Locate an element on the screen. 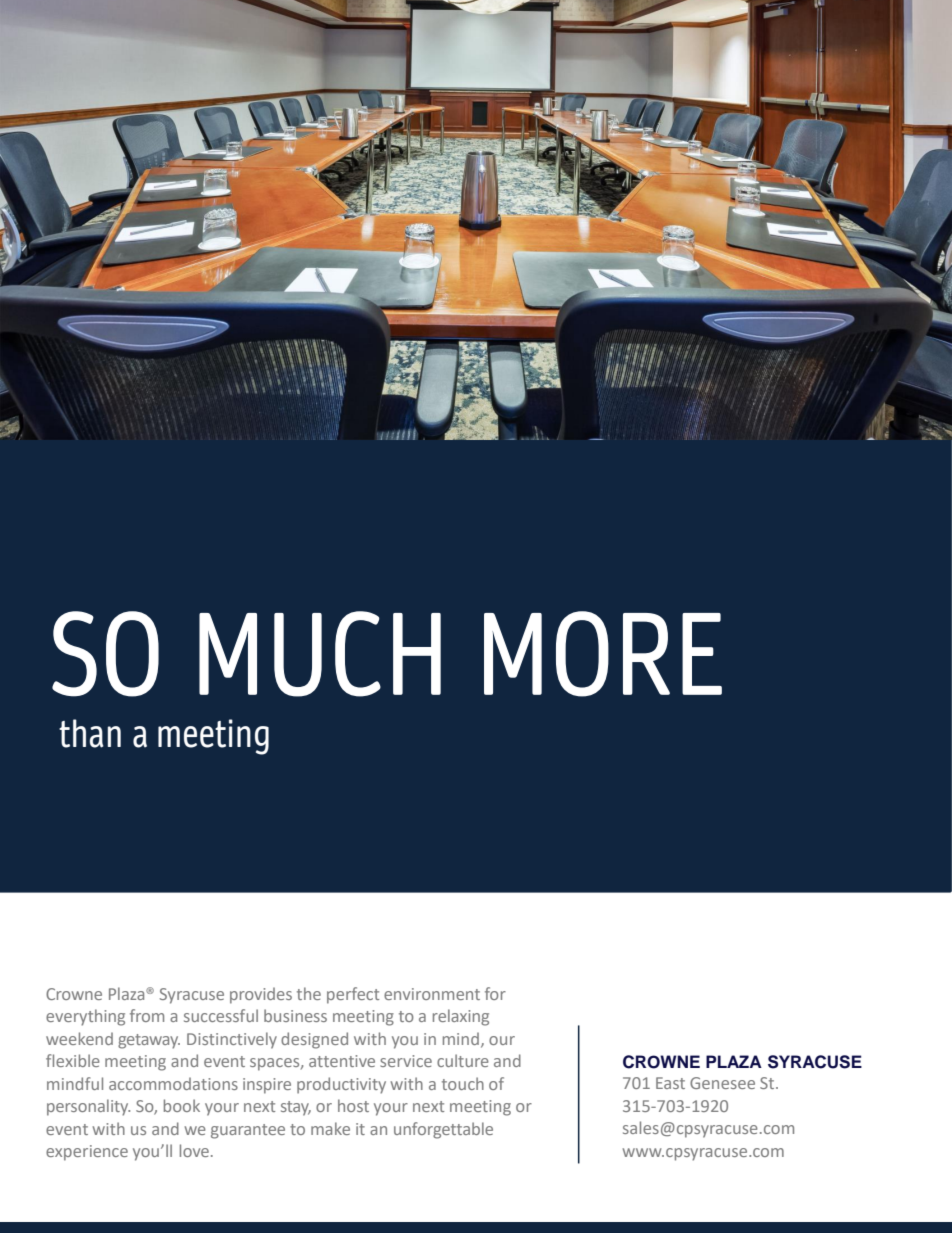  than is located at coordinates (90, 733).
